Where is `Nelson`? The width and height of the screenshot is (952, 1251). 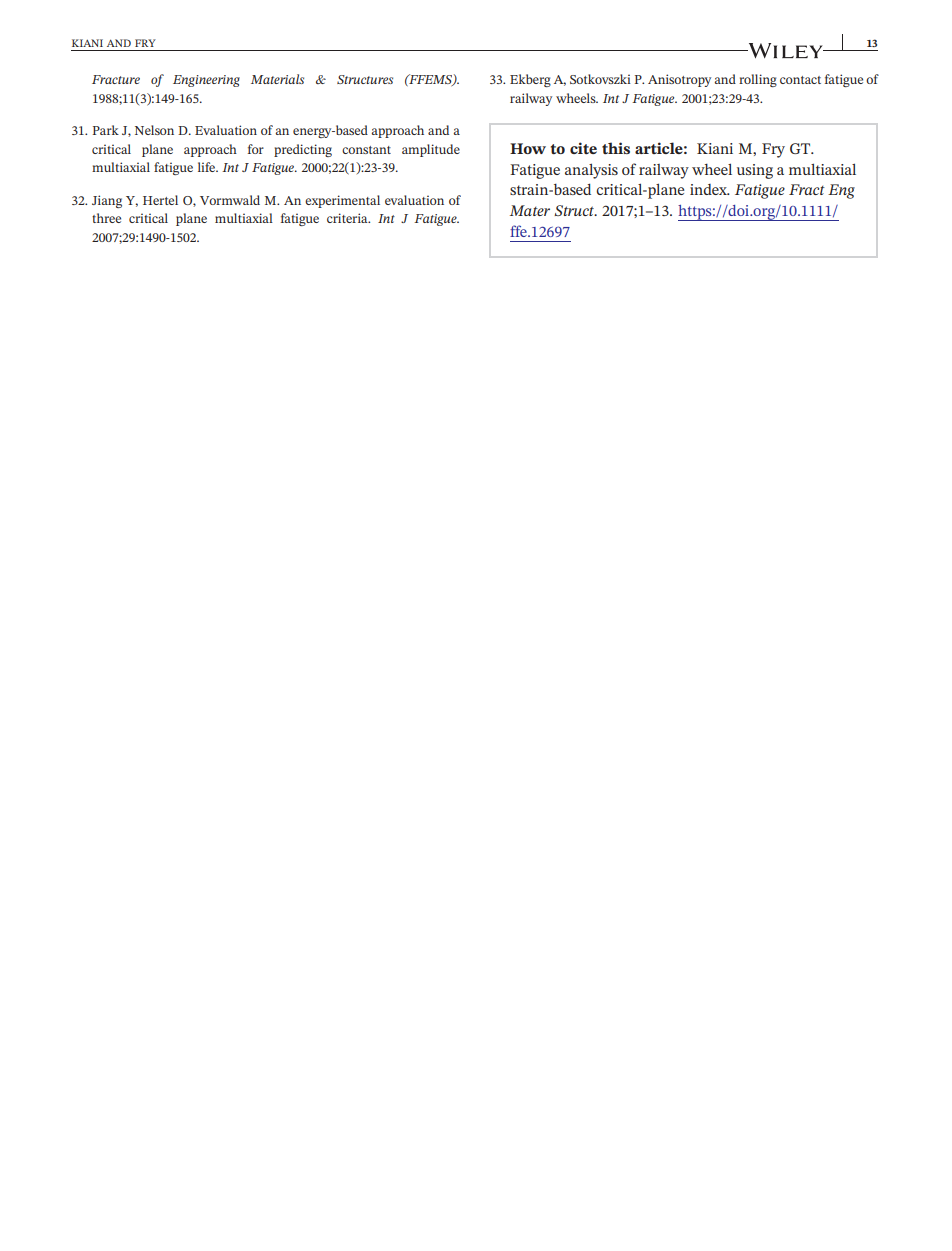
Nelson is located at coordinates (154, 130).
